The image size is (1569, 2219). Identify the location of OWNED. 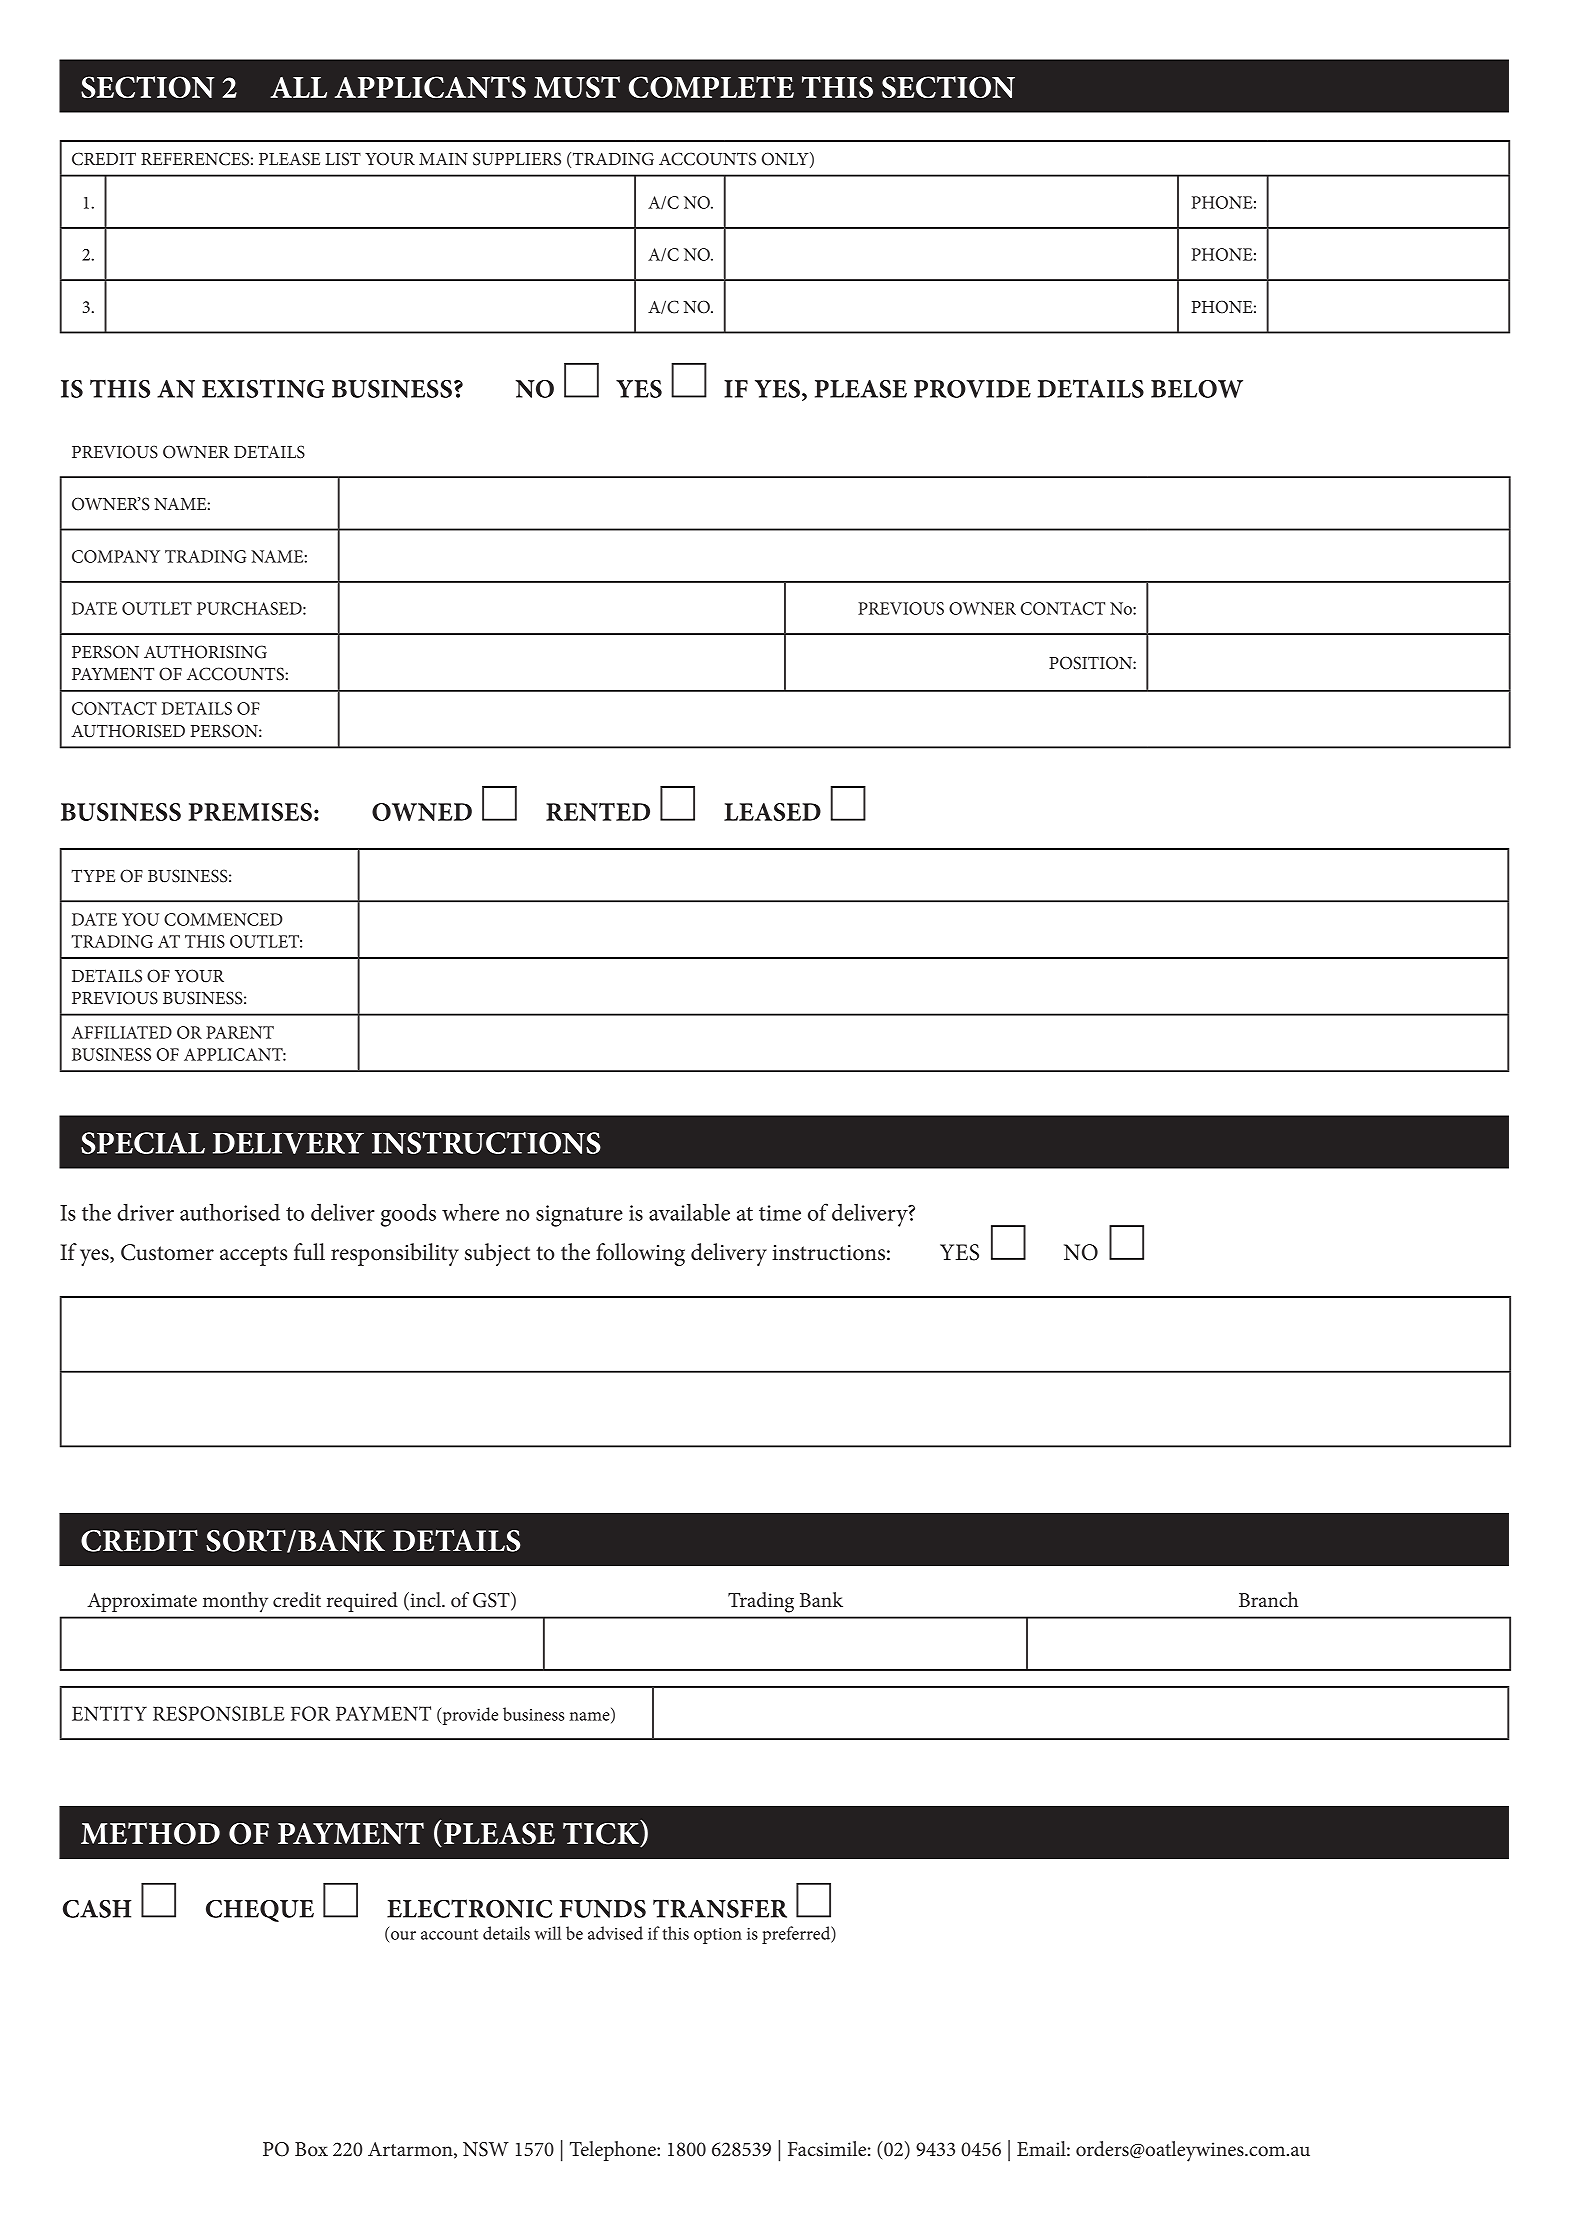
(422, 812).
